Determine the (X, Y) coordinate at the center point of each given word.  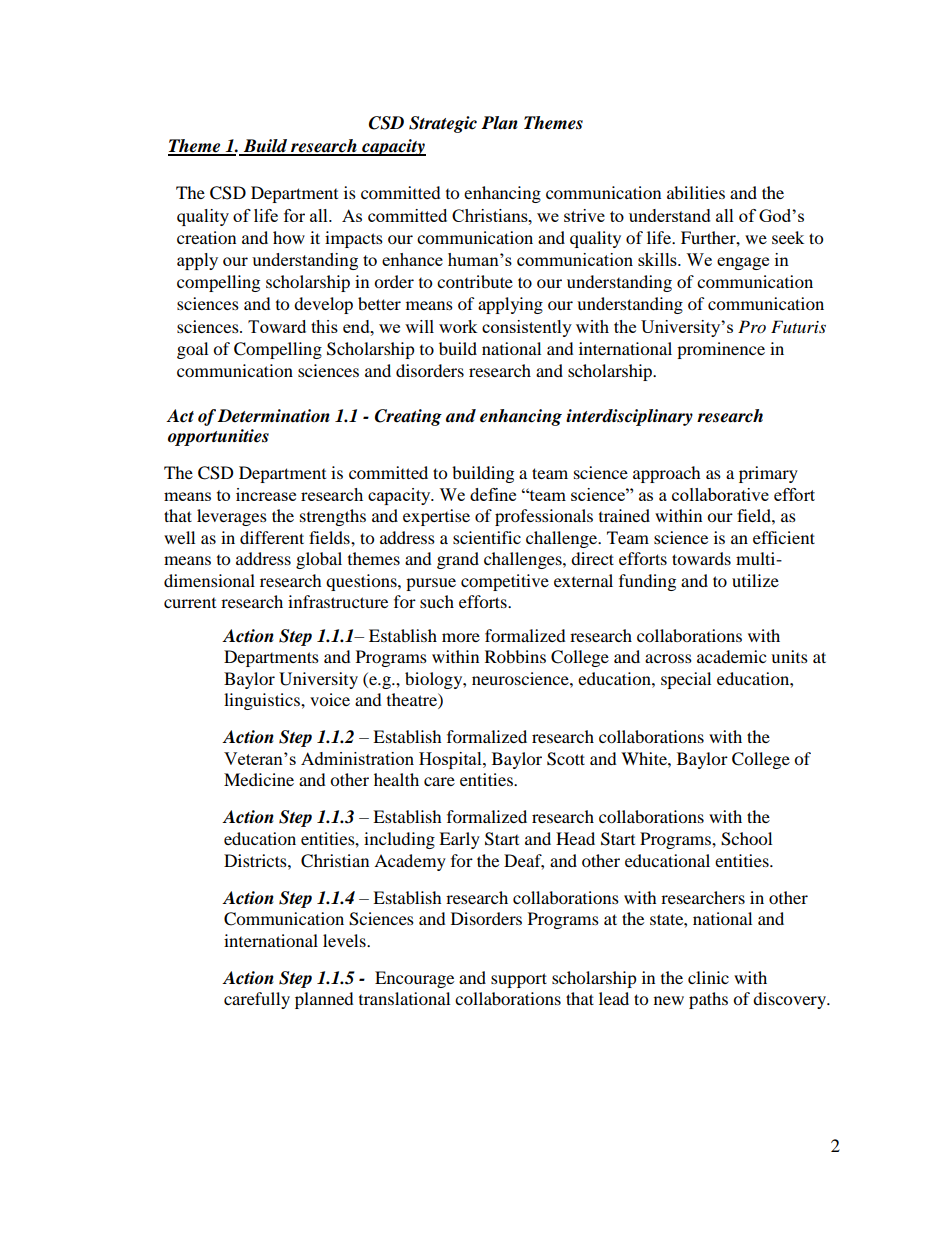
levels (345, 940)
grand (458, 560)
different (272, 537)
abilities (696, 192)
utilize (755, 580)
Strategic (443, 124)
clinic (708, 977)
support (519, 980)
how (289, 237)
